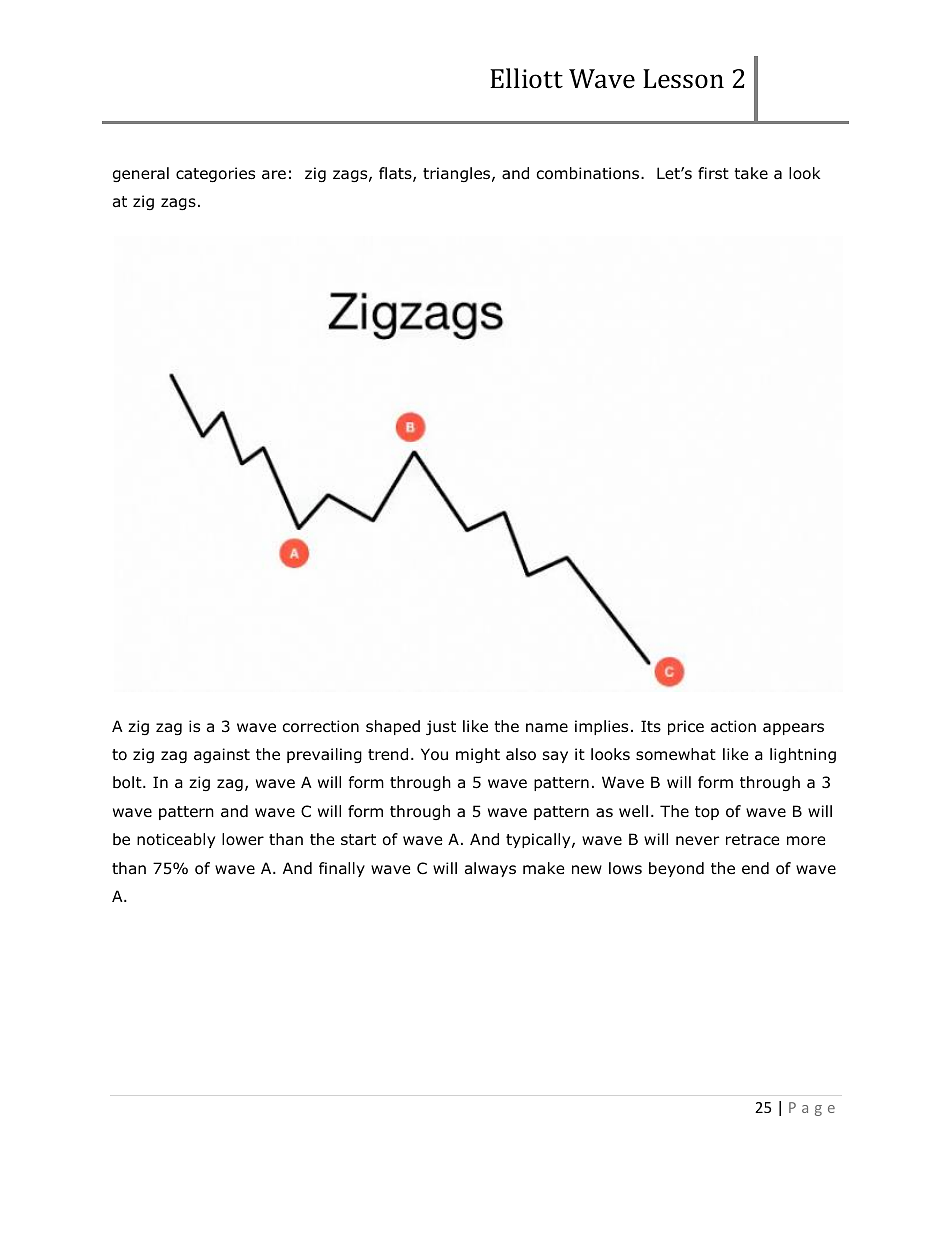 The width and height of the page is (952, 1233). What do you see at coordinates (733, 726) in the page?
I see `action` at bounding box center [733, 726].
